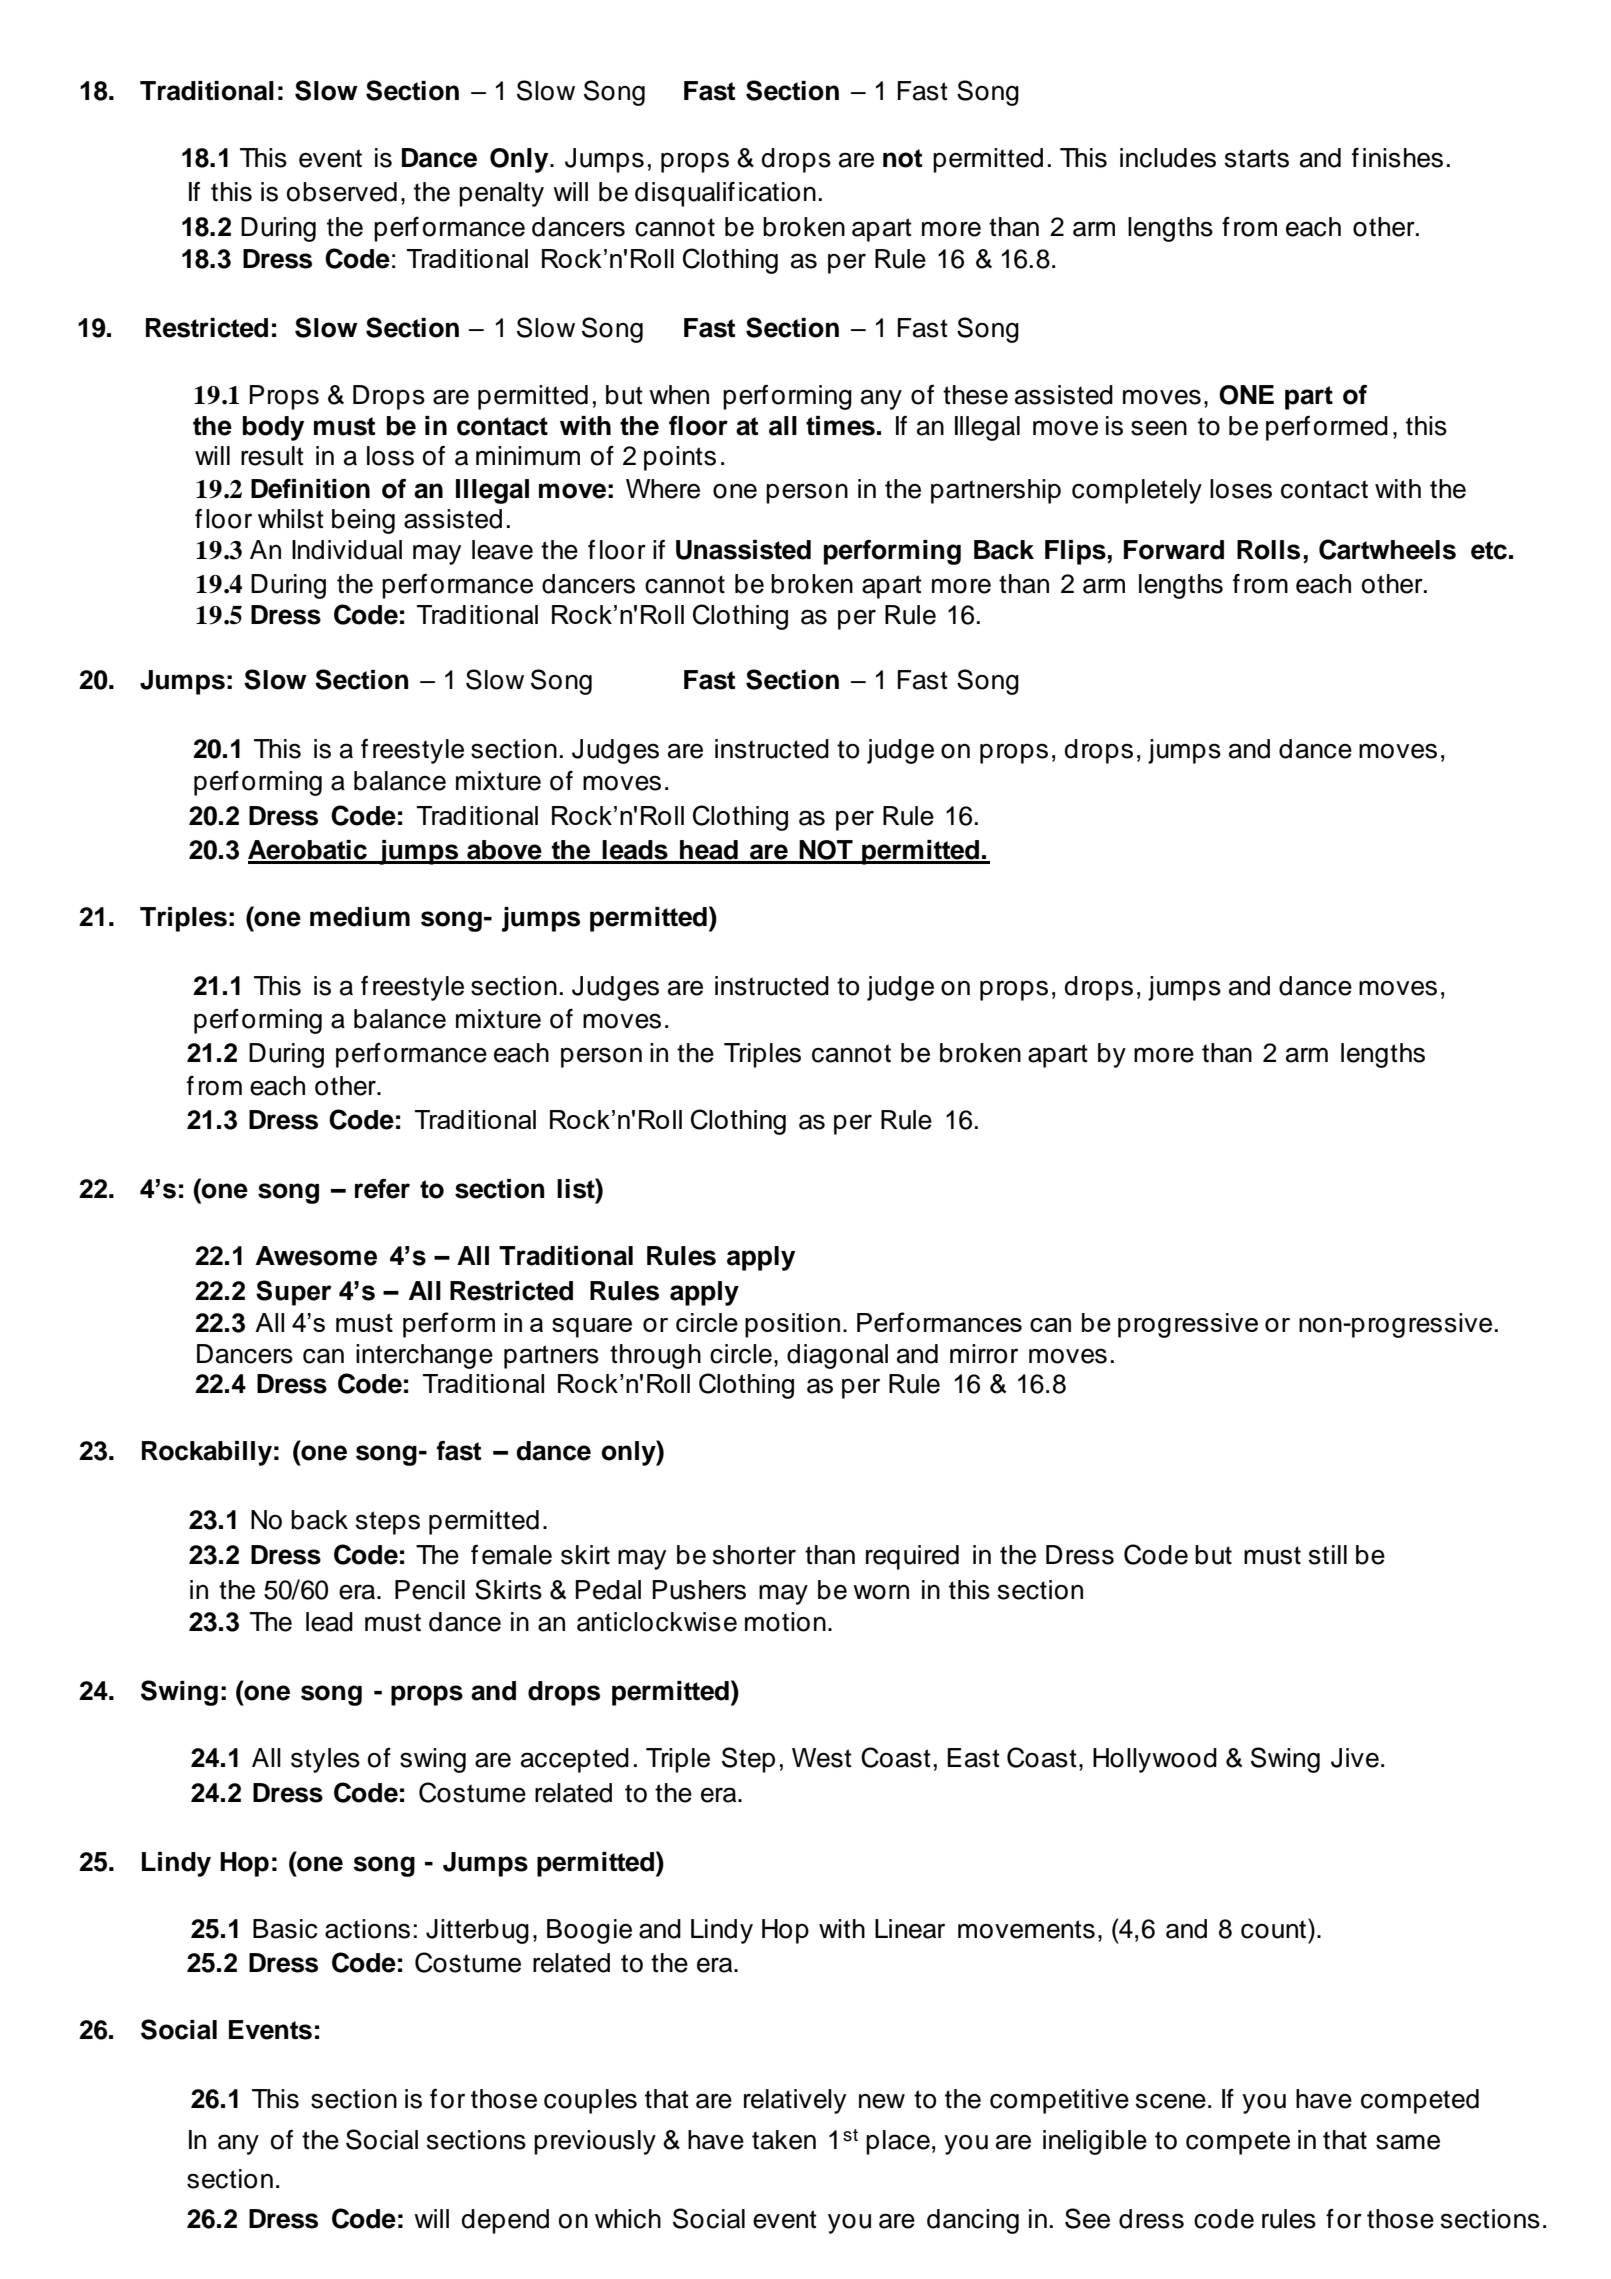  I want to click on place, so click(898, 2142).
